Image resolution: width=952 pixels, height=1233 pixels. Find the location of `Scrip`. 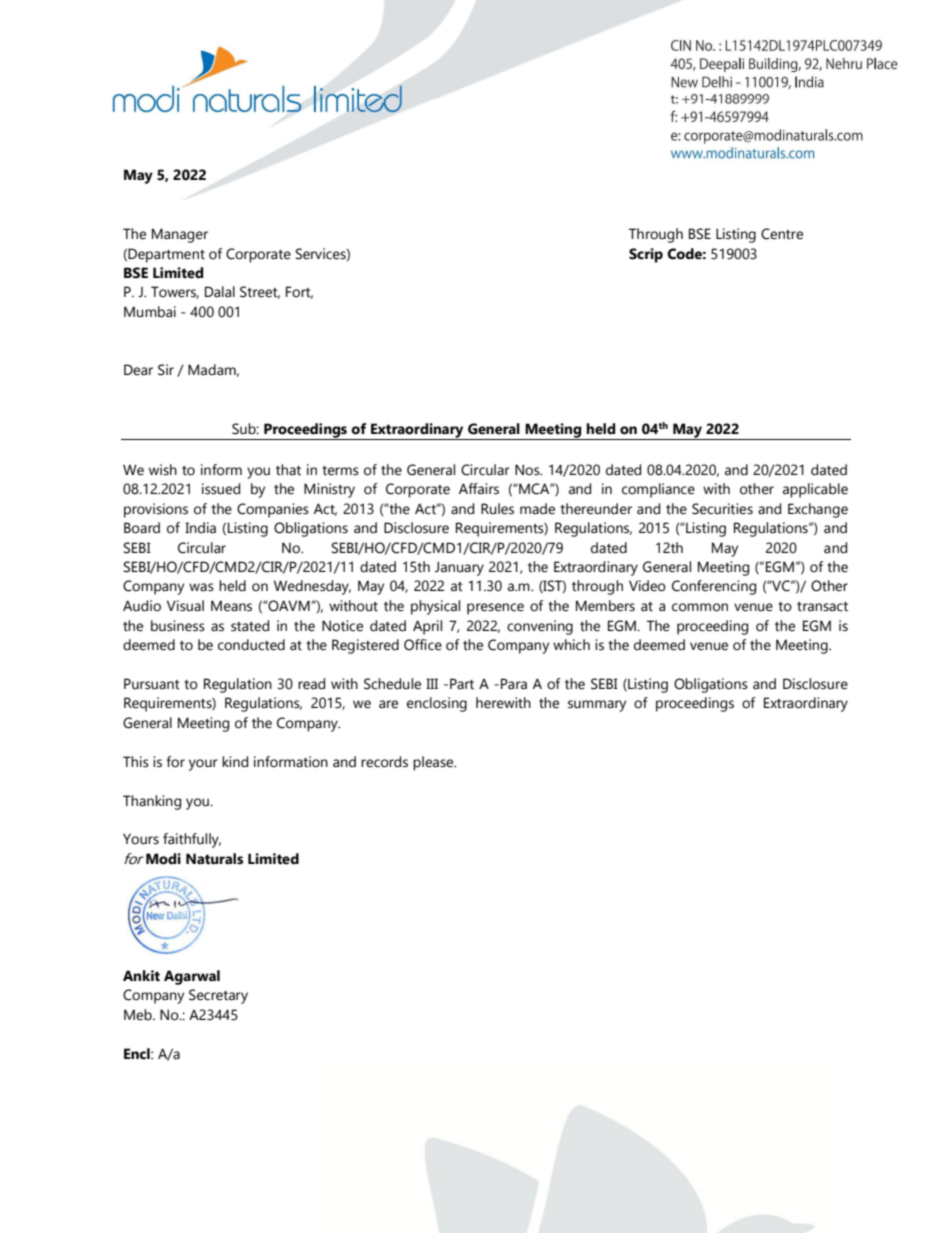

Scrip is located at coordinates (646, 255).
